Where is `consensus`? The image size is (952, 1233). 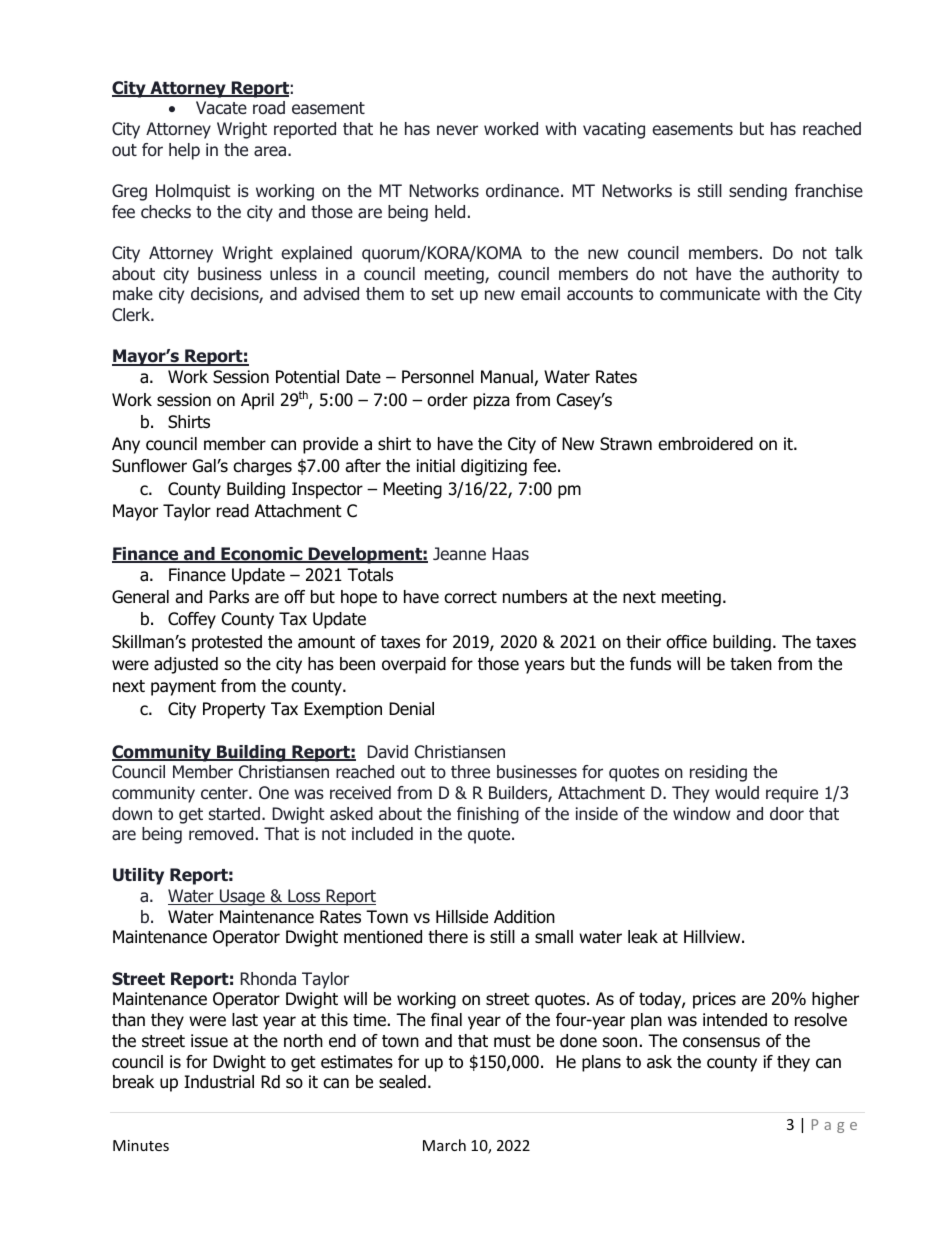
consensus is located at coordinates (721, 1042).
